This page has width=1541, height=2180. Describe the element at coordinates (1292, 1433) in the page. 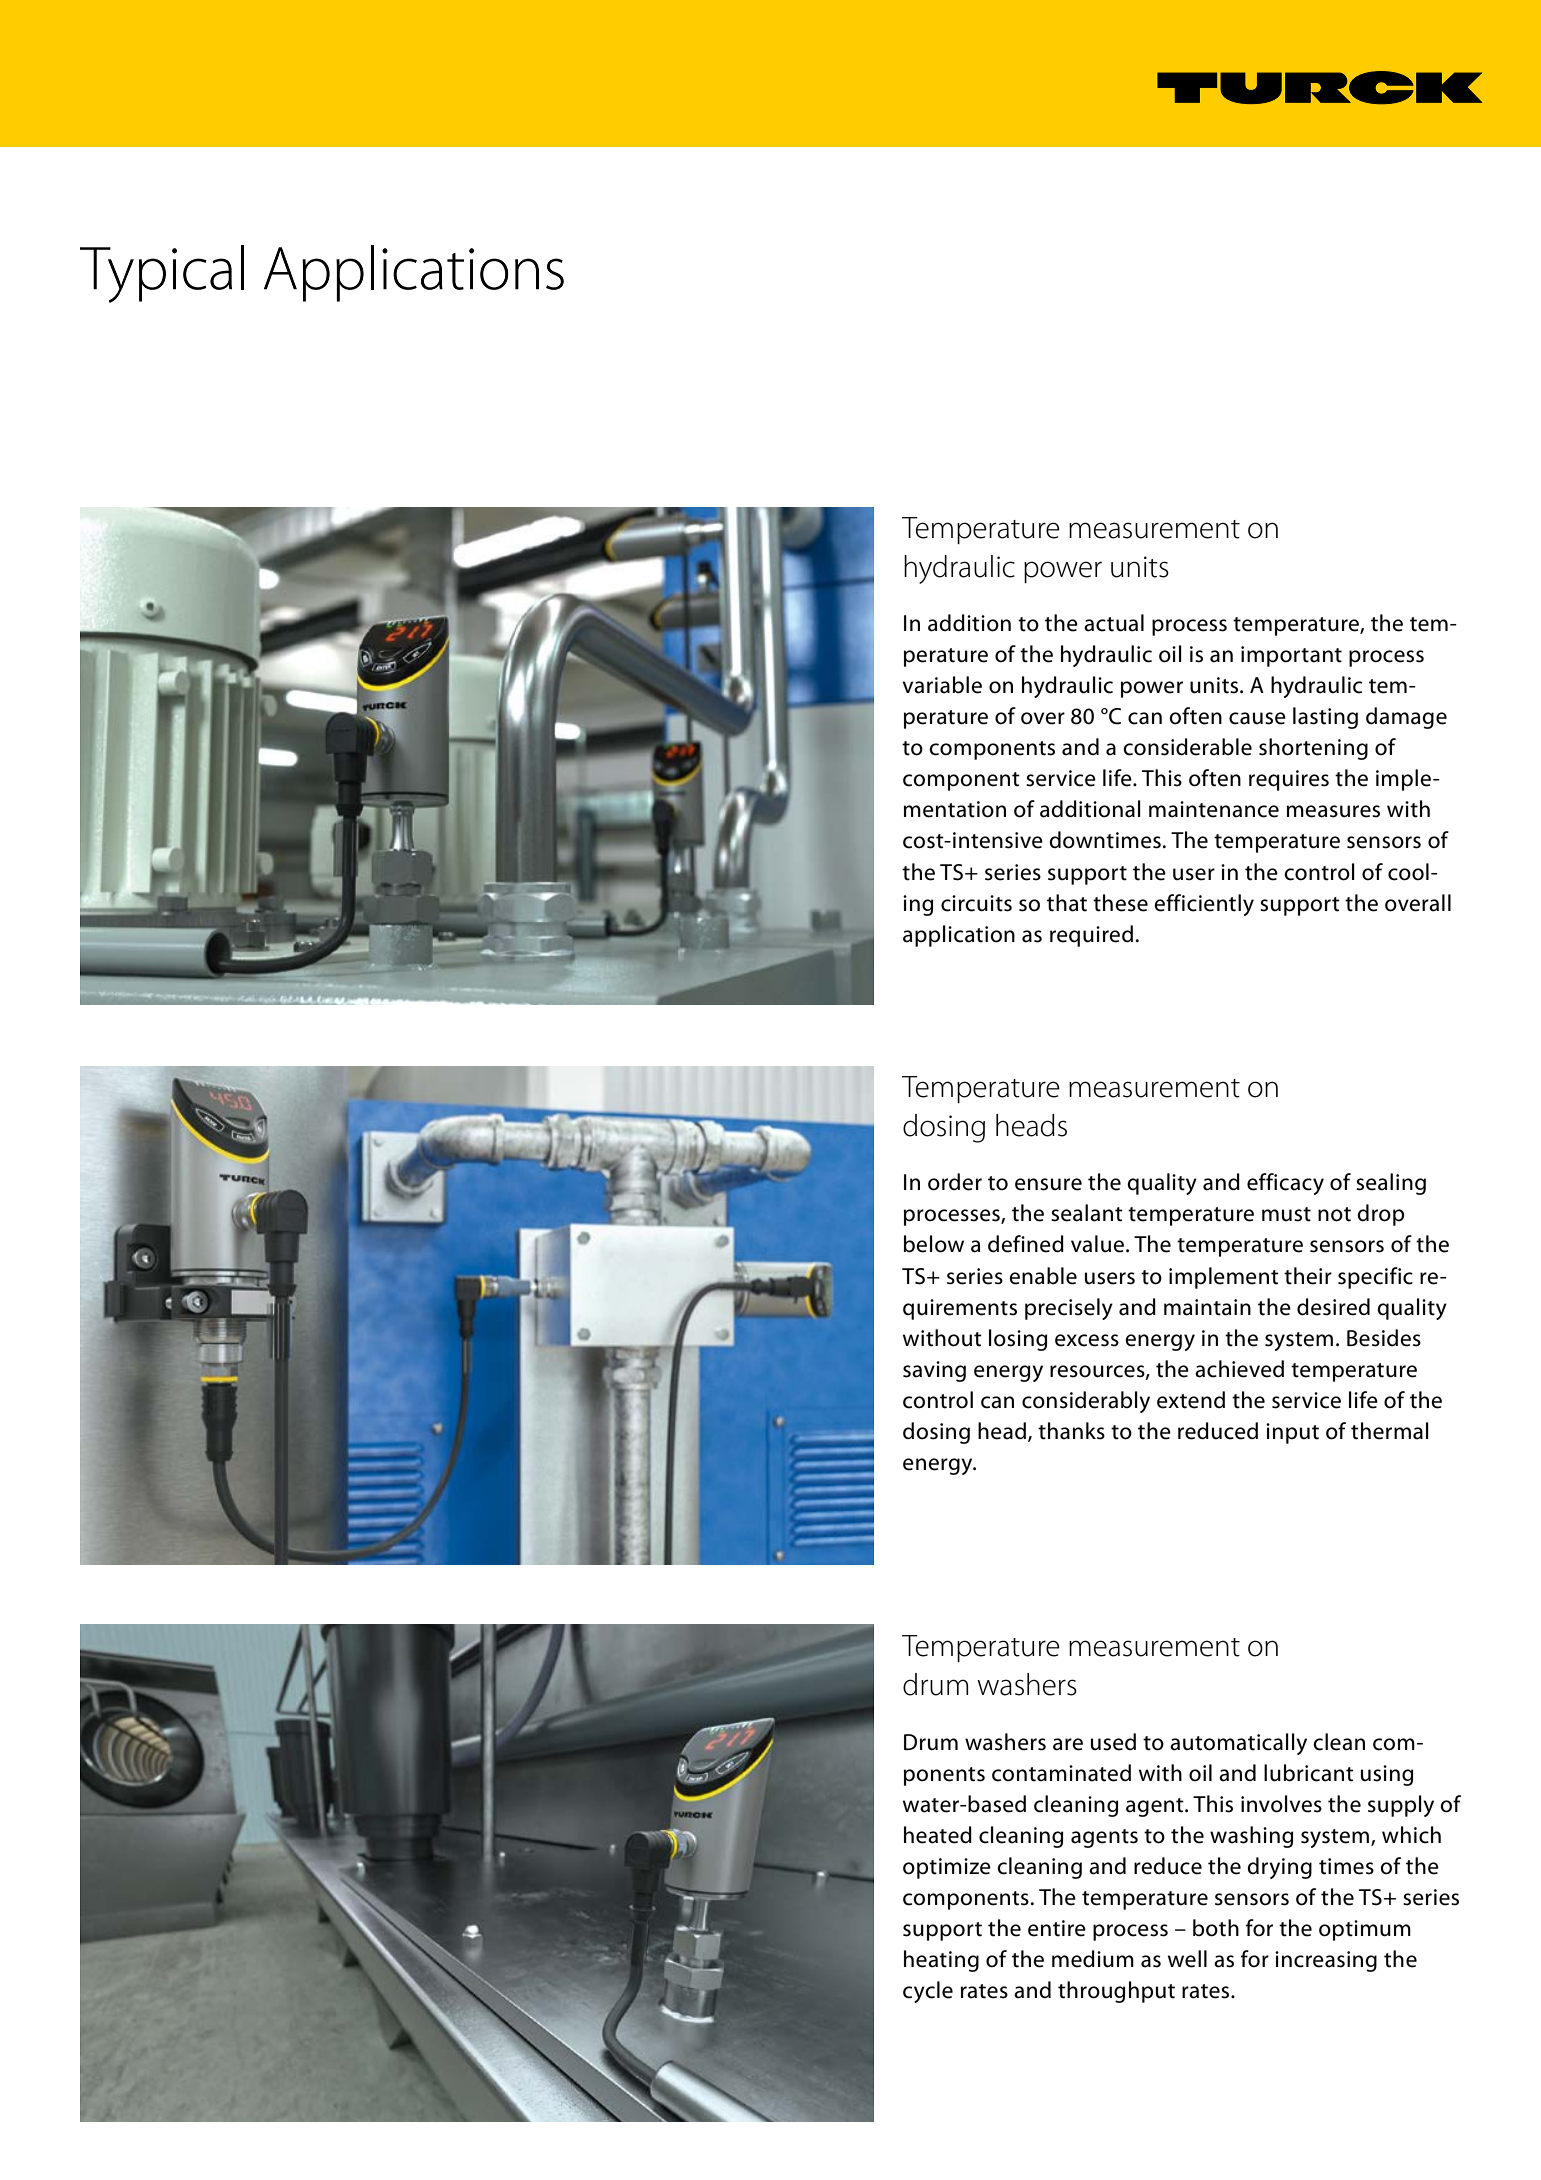

I see `input` at that location.
